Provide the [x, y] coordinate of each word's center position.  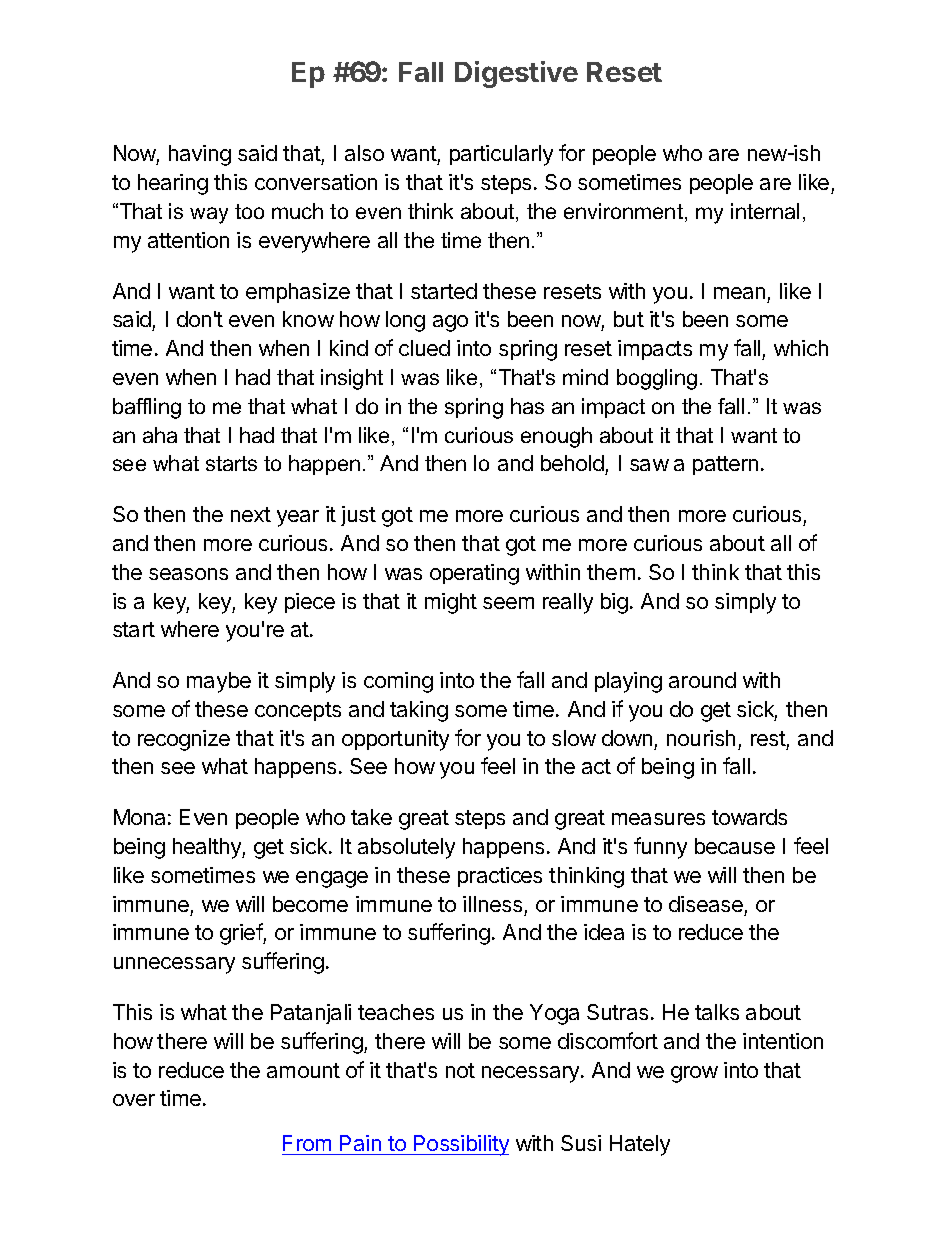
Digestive [516, 74]
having [200, 155]
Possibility [460, 1145]
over [134, 1100]
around [702, 680]
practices [500, 877]
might [451, 603]
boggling [657, 379]
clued [424, 348]
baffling [147, 408]
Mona [139, 817]
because [735, 846]
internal [765, 211]
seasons [188, 574]
